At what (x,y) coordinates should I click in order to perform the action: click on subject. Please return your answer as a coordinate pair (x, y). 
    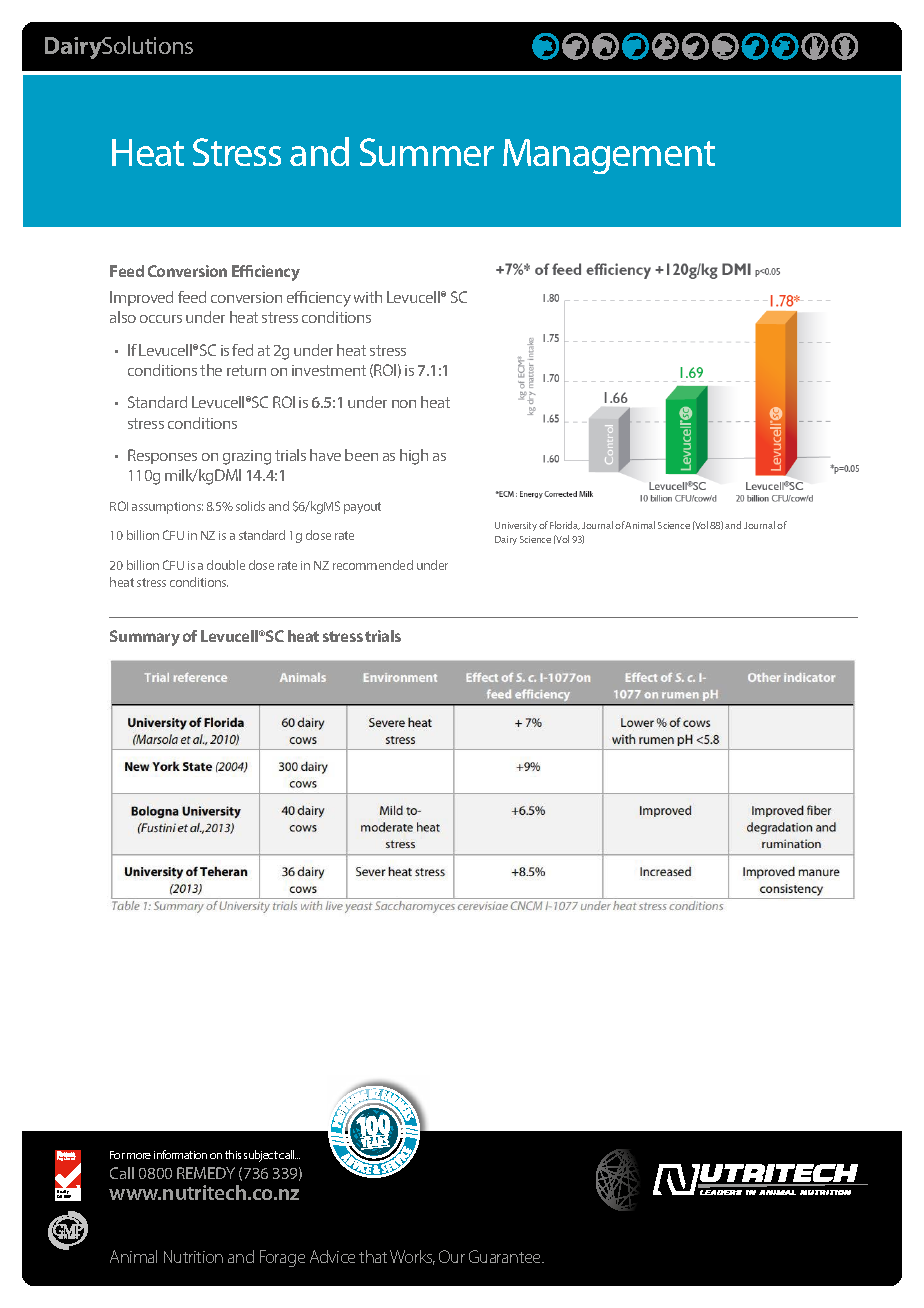
    Looking at the image, I should click on (261, 1156).
